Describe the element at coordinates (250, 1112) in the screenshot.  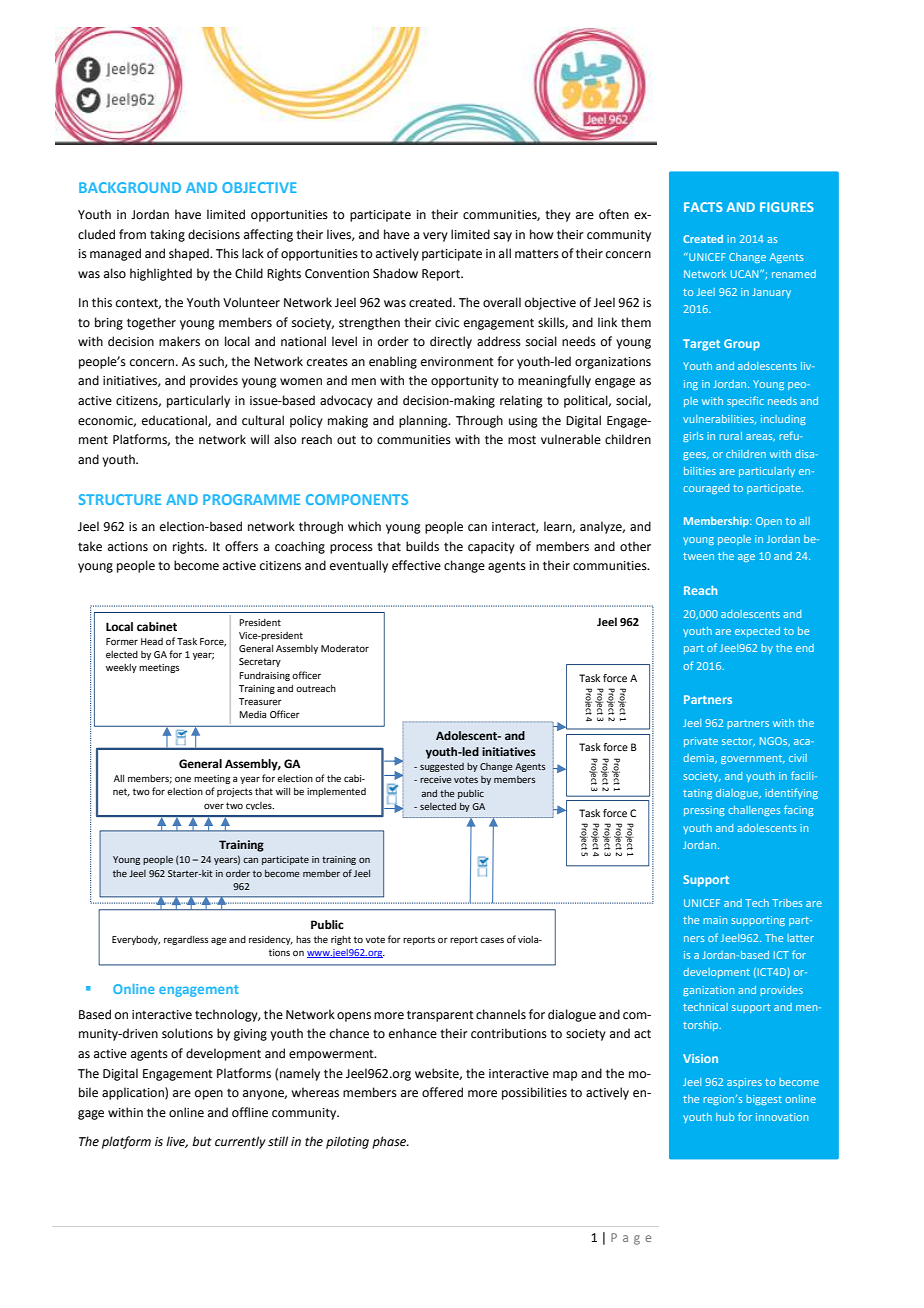
I see `offline` at that location.
